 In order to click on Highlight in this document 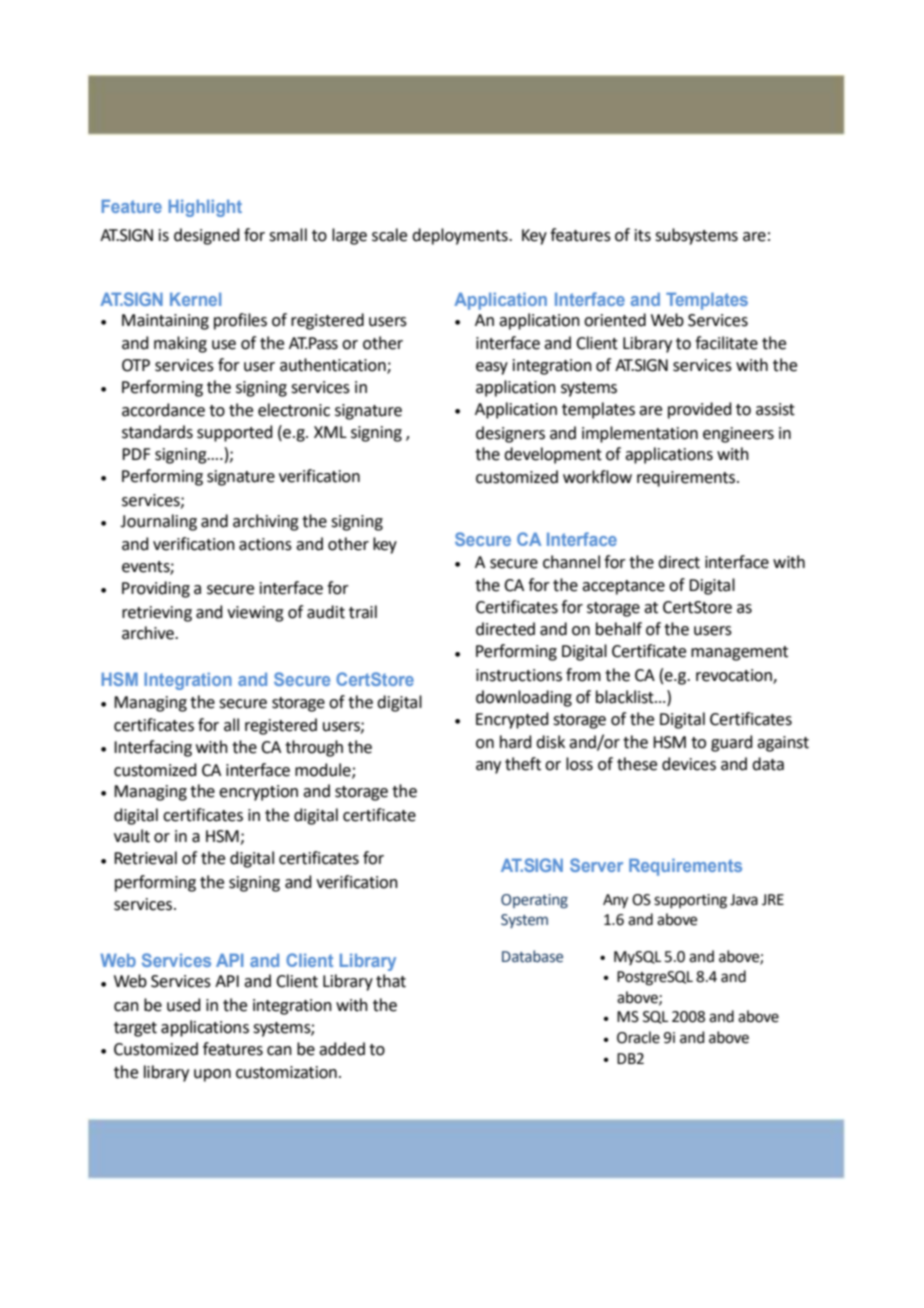, I will do `click(205, 208)`.
